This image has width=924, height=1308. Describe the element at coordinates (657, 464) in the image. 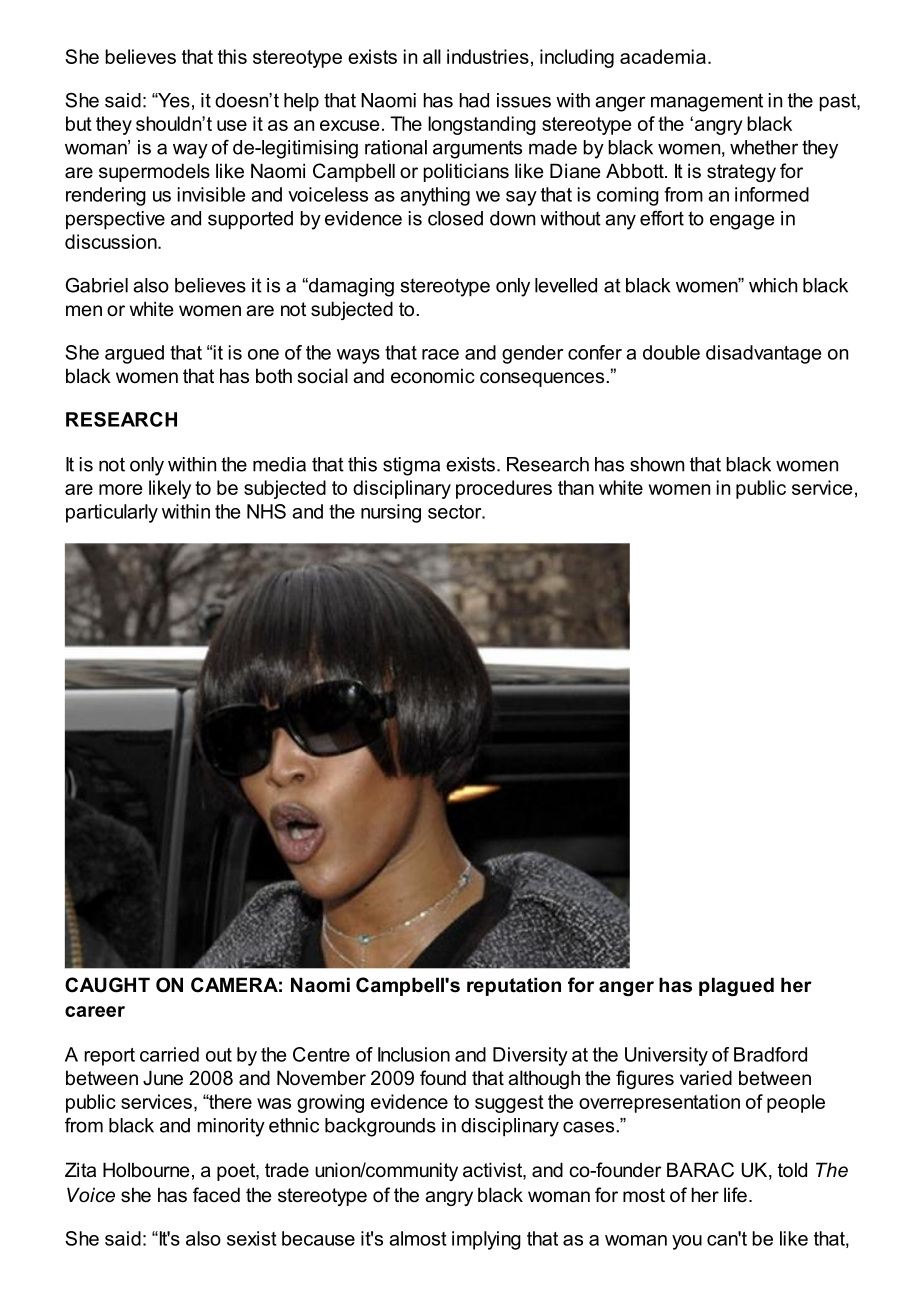

I see `shown` at that location.
